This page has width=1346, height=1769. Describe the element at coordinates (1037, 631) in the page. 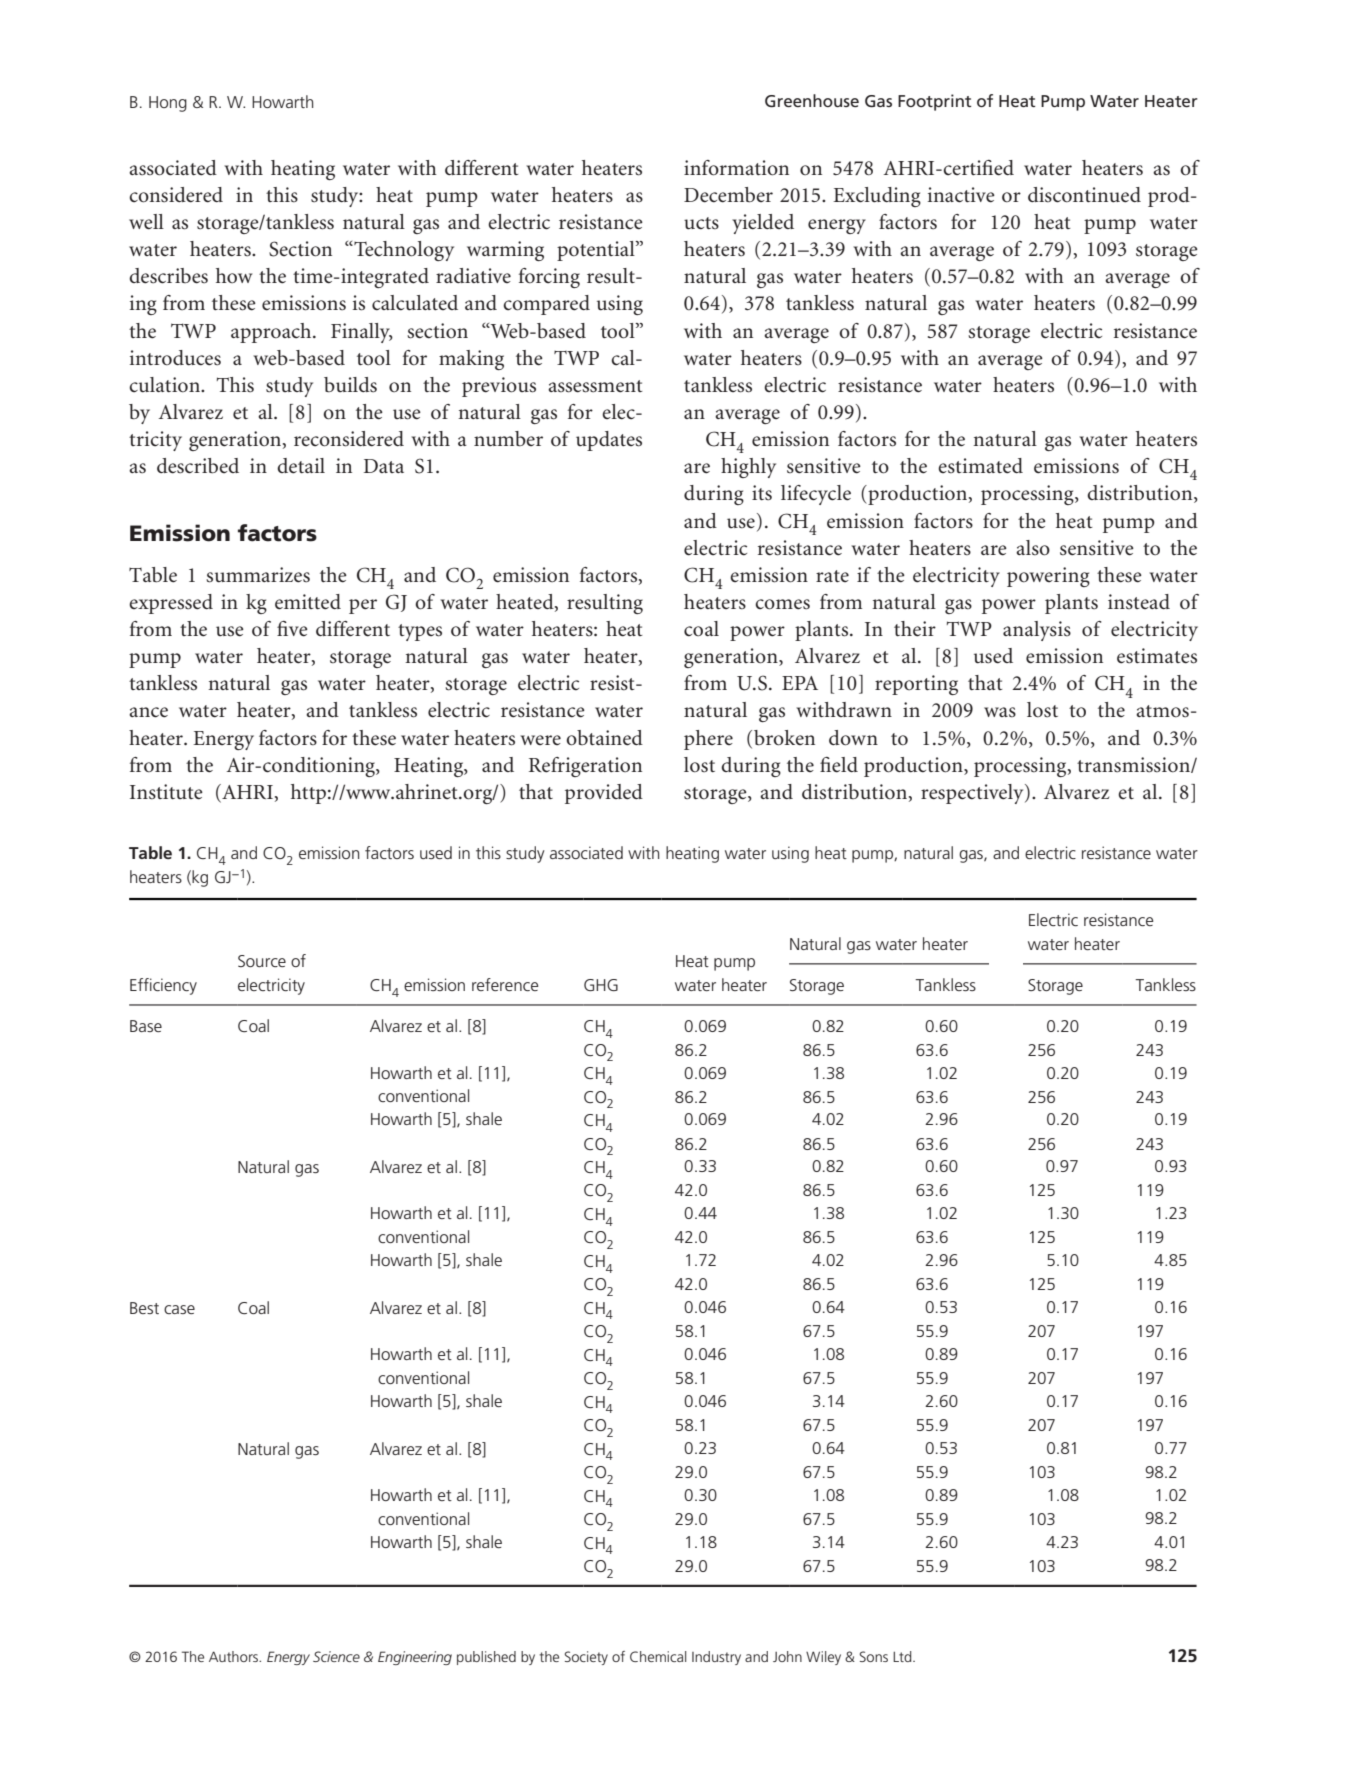

I see `analysis` at that location.
